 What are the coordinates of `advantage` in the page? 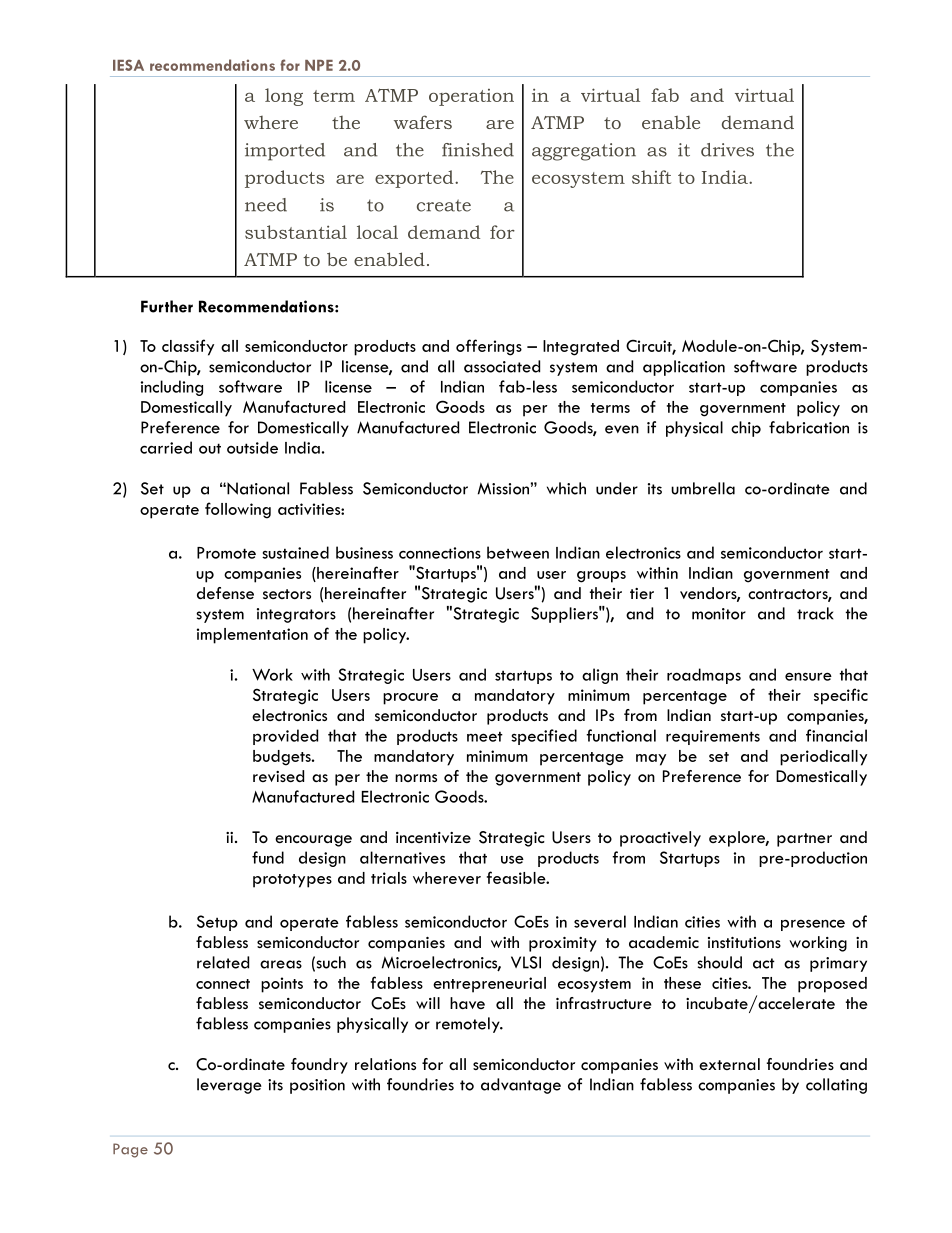 It's located at (521, 1086).
